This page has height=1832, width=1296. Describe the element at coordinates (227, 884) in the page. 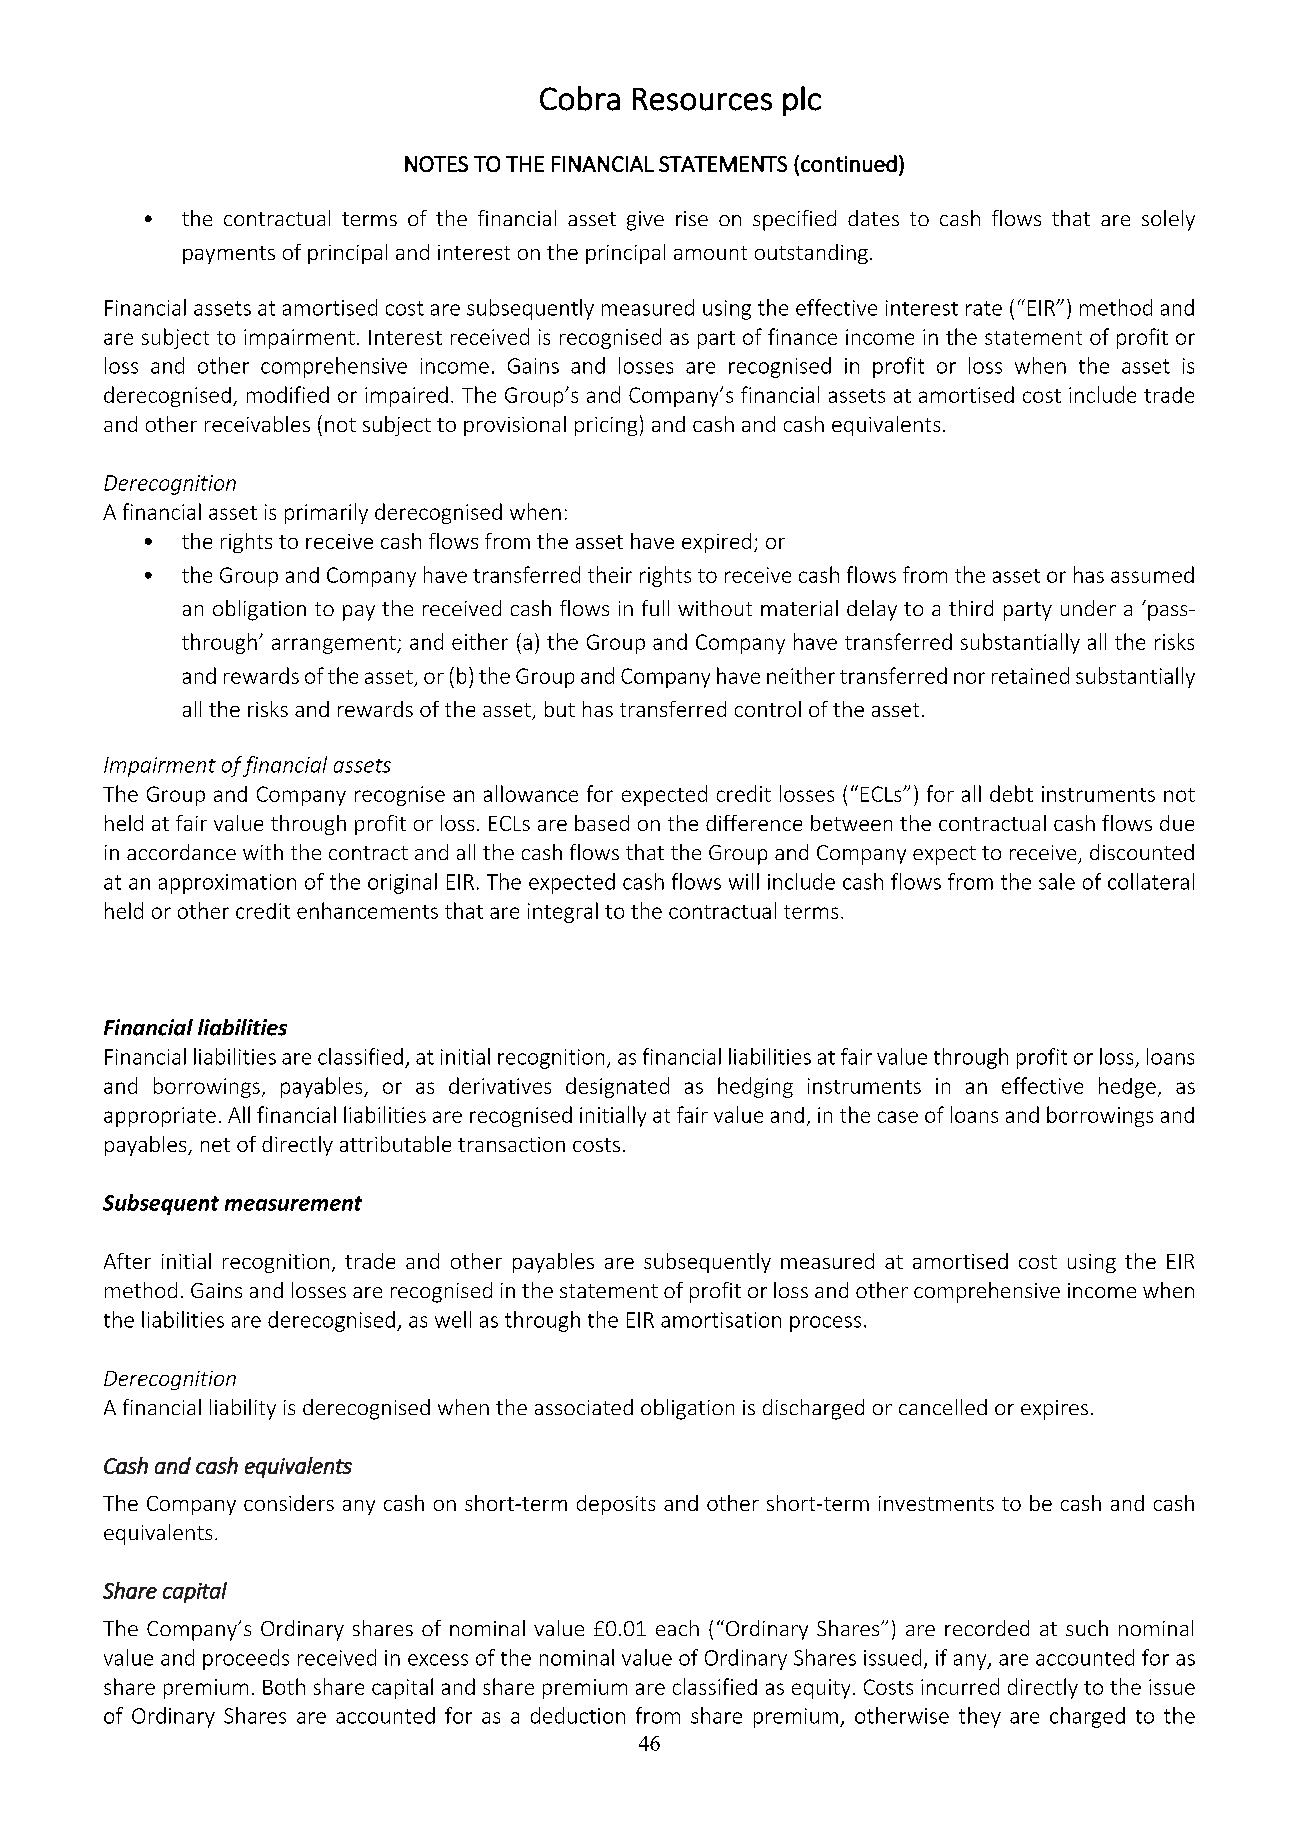

I see `approximation` at that location.
